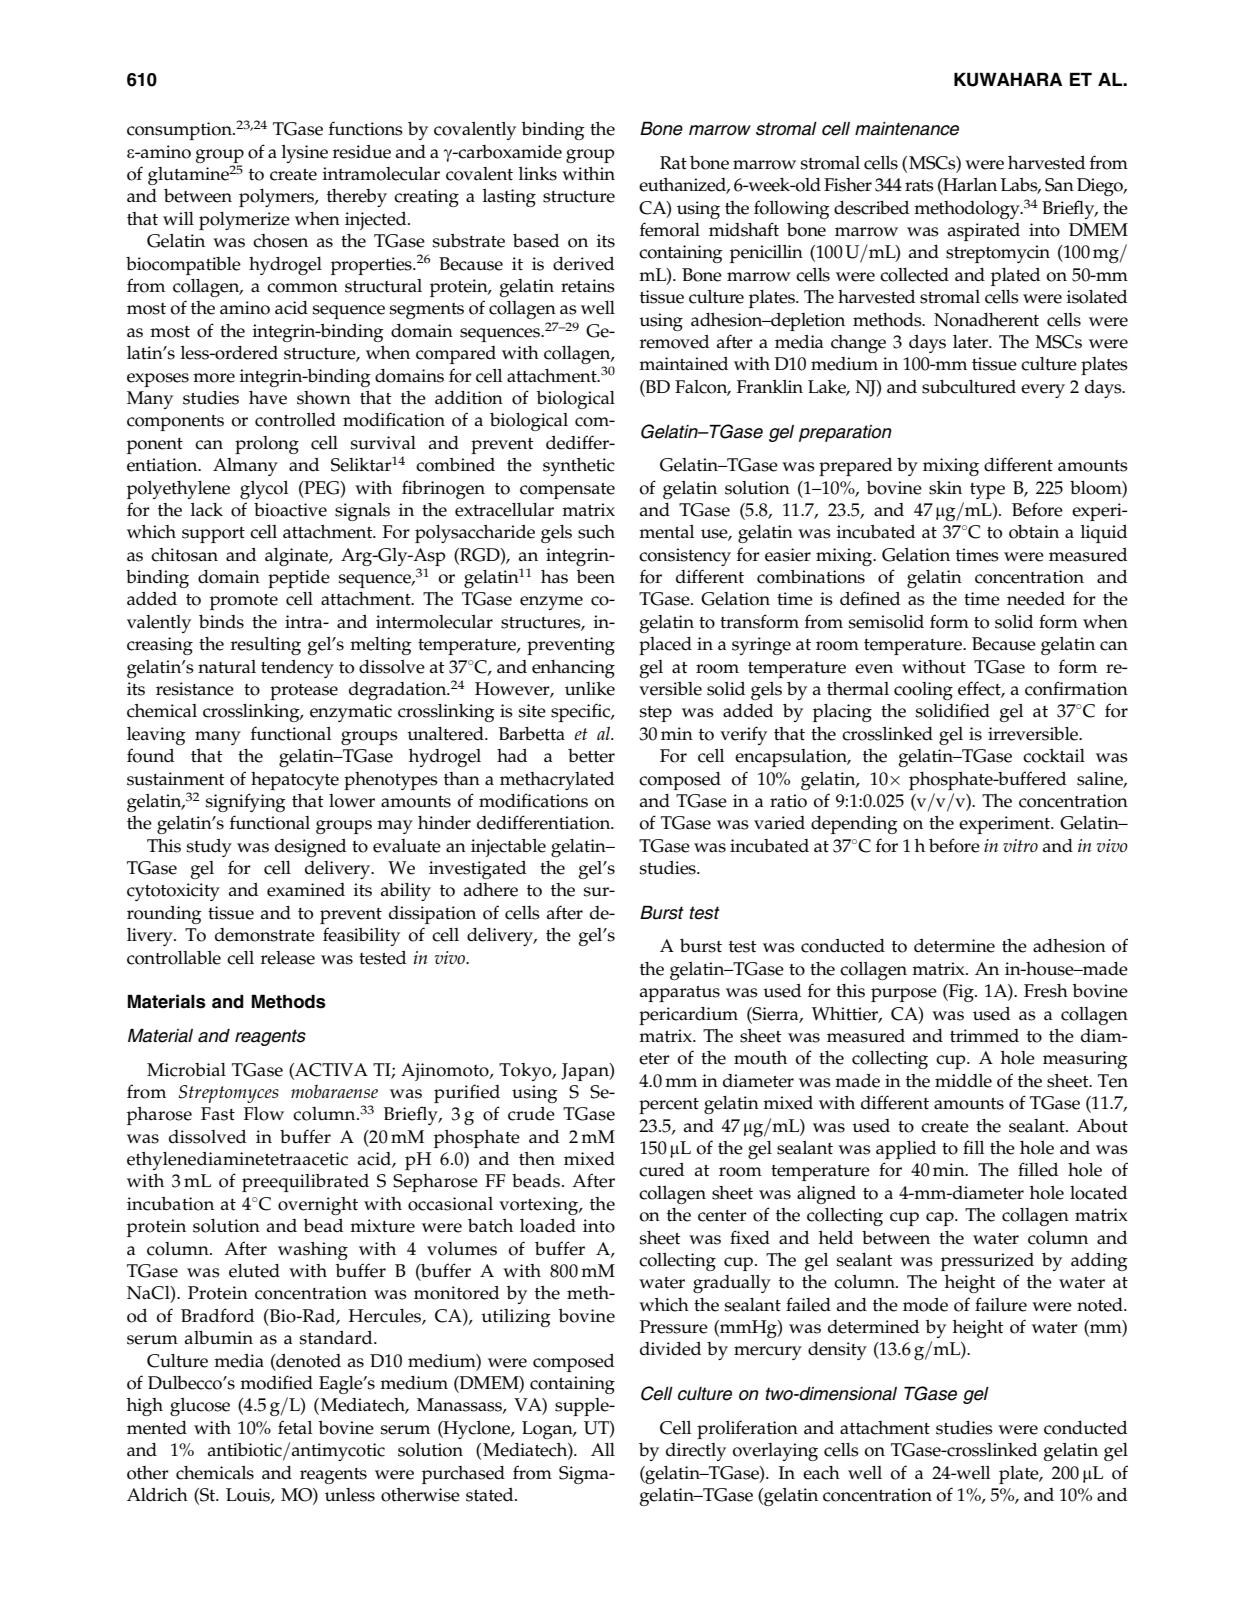 This document has height=1618, width=1250. Describe the element at coordinates (305, 154) in the document. I see `lysine` at that location.
